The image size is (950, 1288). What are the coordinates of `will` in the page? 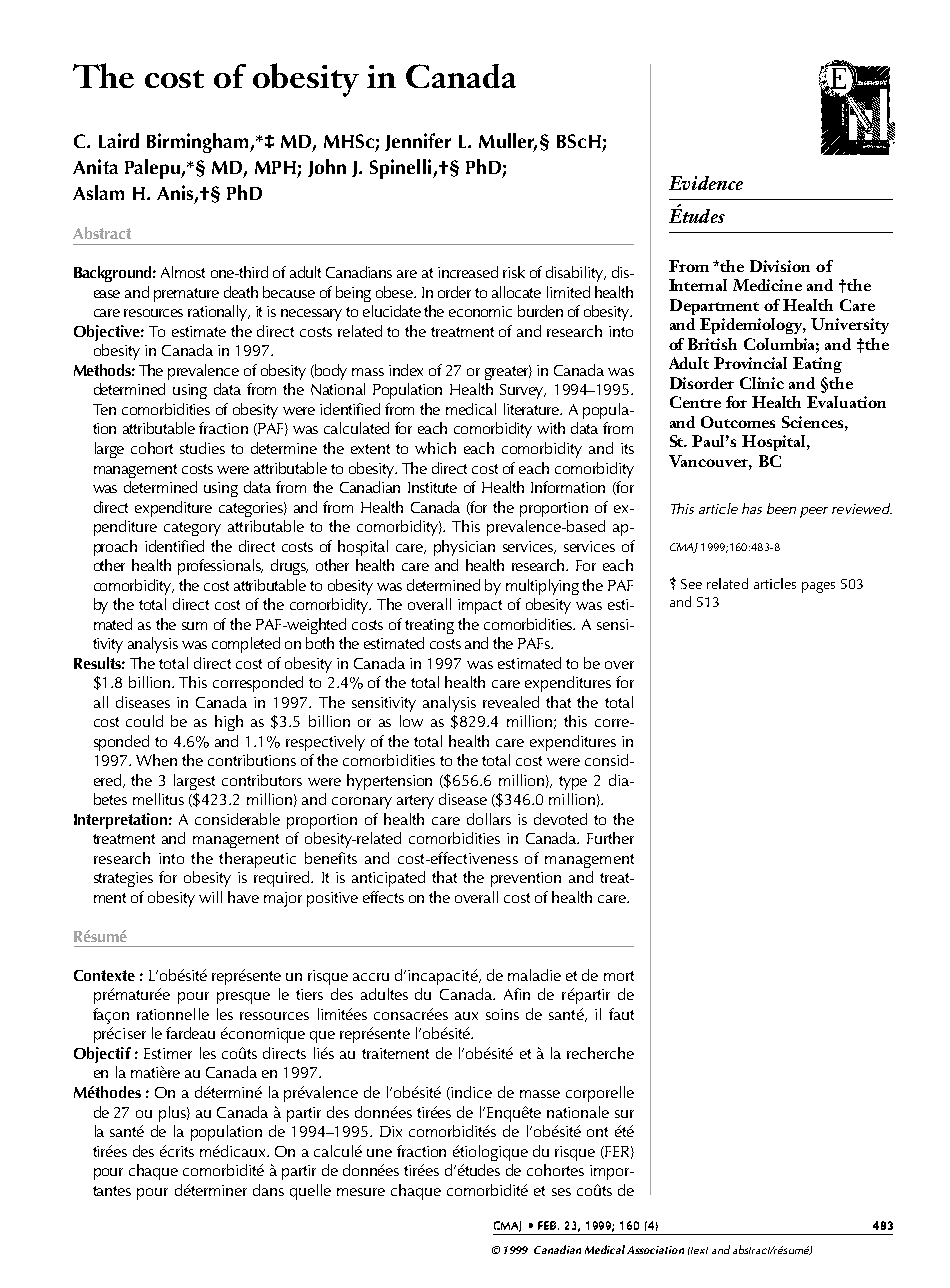 It's located at (210, 897).
